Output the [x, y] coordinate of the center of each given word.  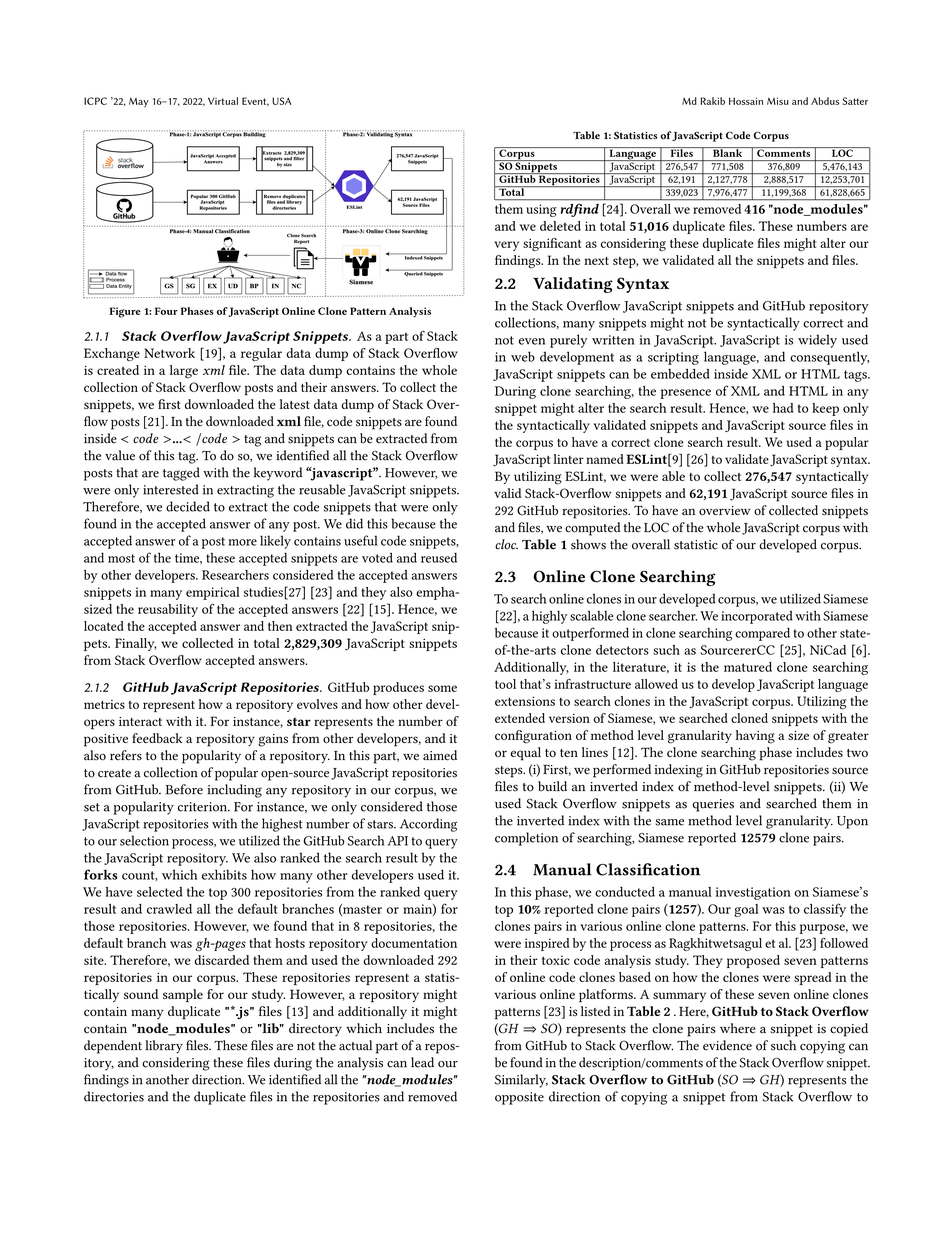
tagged [181, 474]
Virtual [223, 101]
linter [569, 459]
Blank [728, 152]
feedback [157, 738]
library [164, 1047]
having [755, 737]
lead [422, 1062]
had [783, 408]
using [541, 210]
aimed [440, 755]
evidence [727, 1045]
